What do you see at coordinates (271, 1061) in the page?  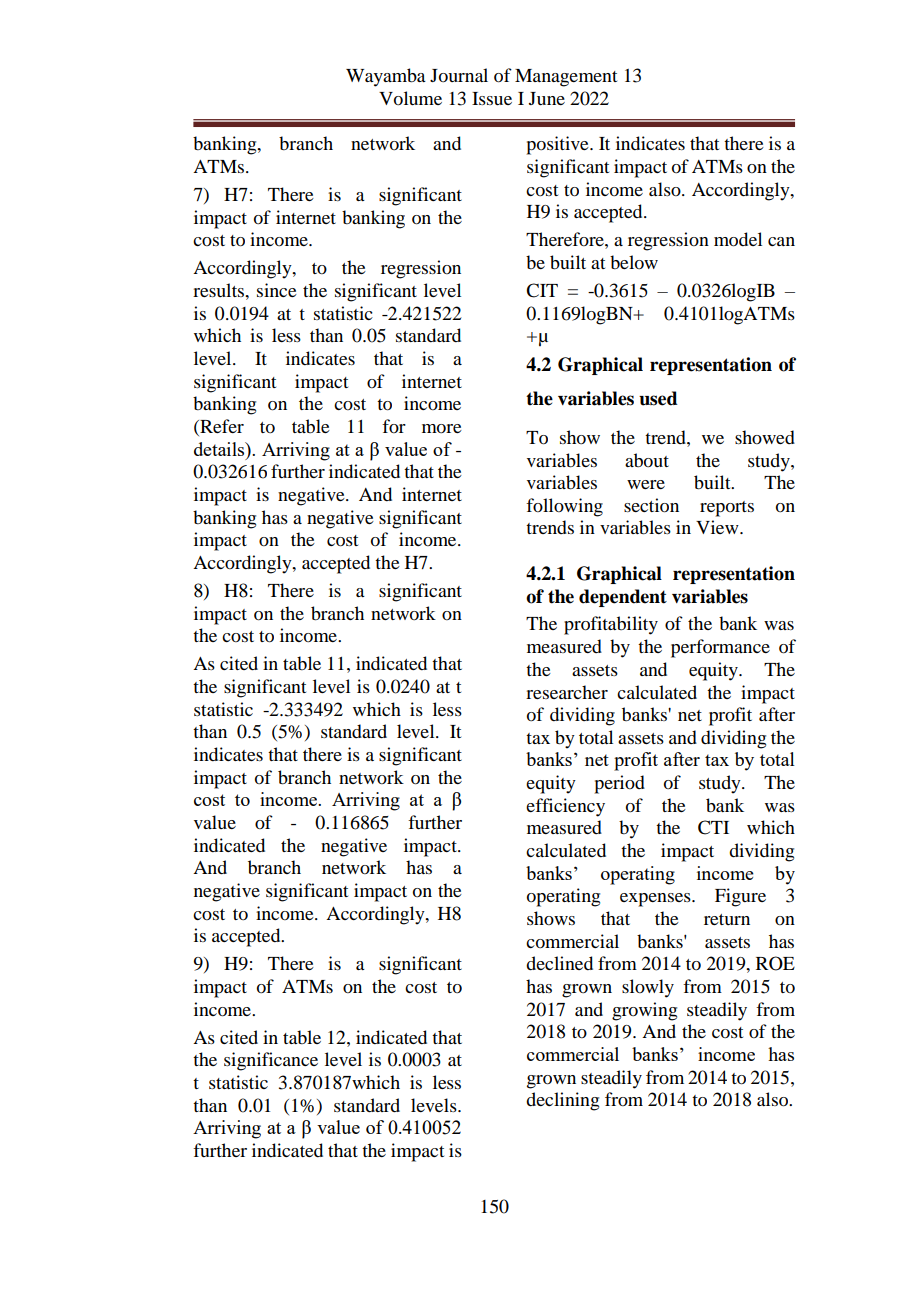 I see `significance` at bounding box center [271, 1061].
